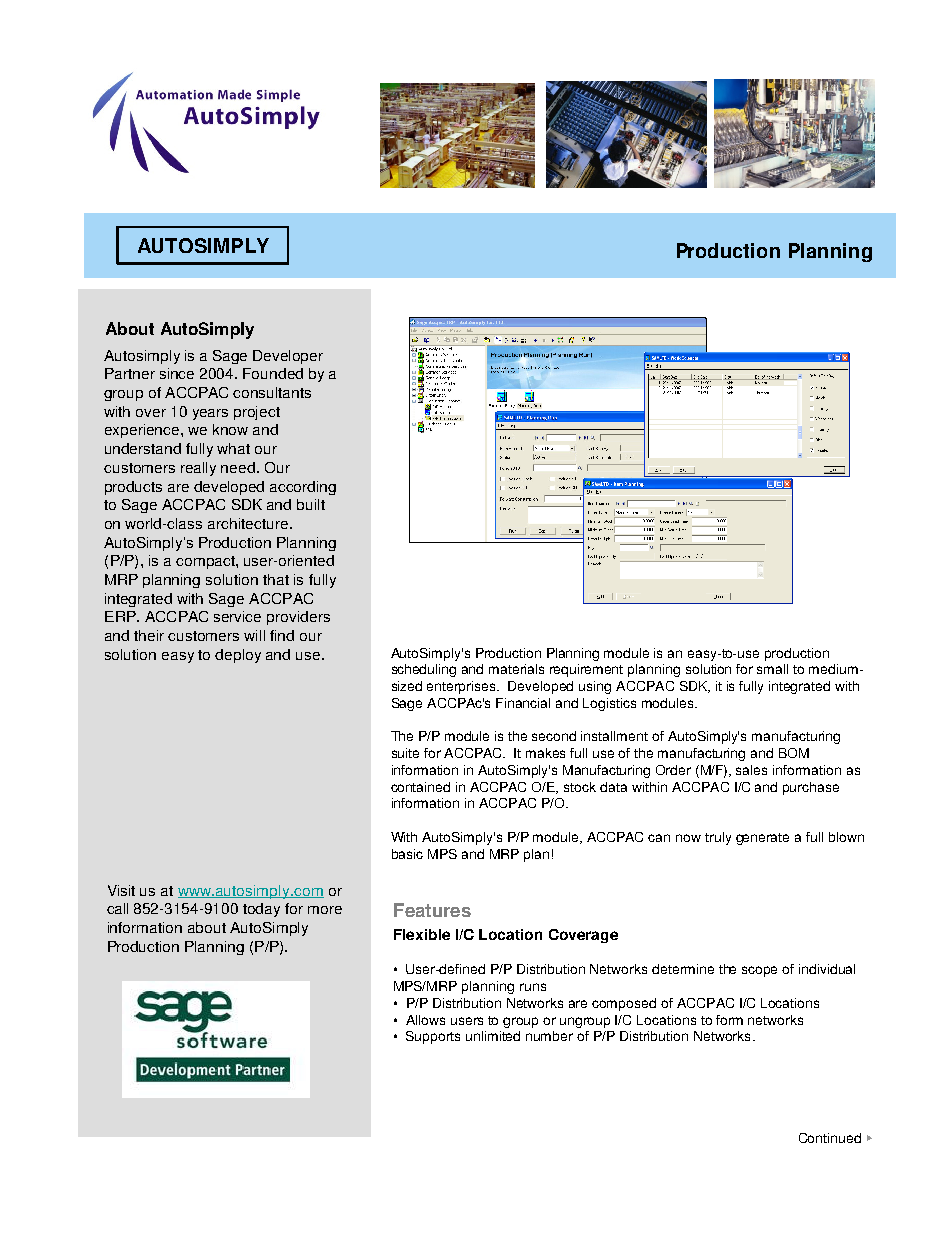 The height and width of the page is (1233, 952). I want to click on small, so click(772, 669).
